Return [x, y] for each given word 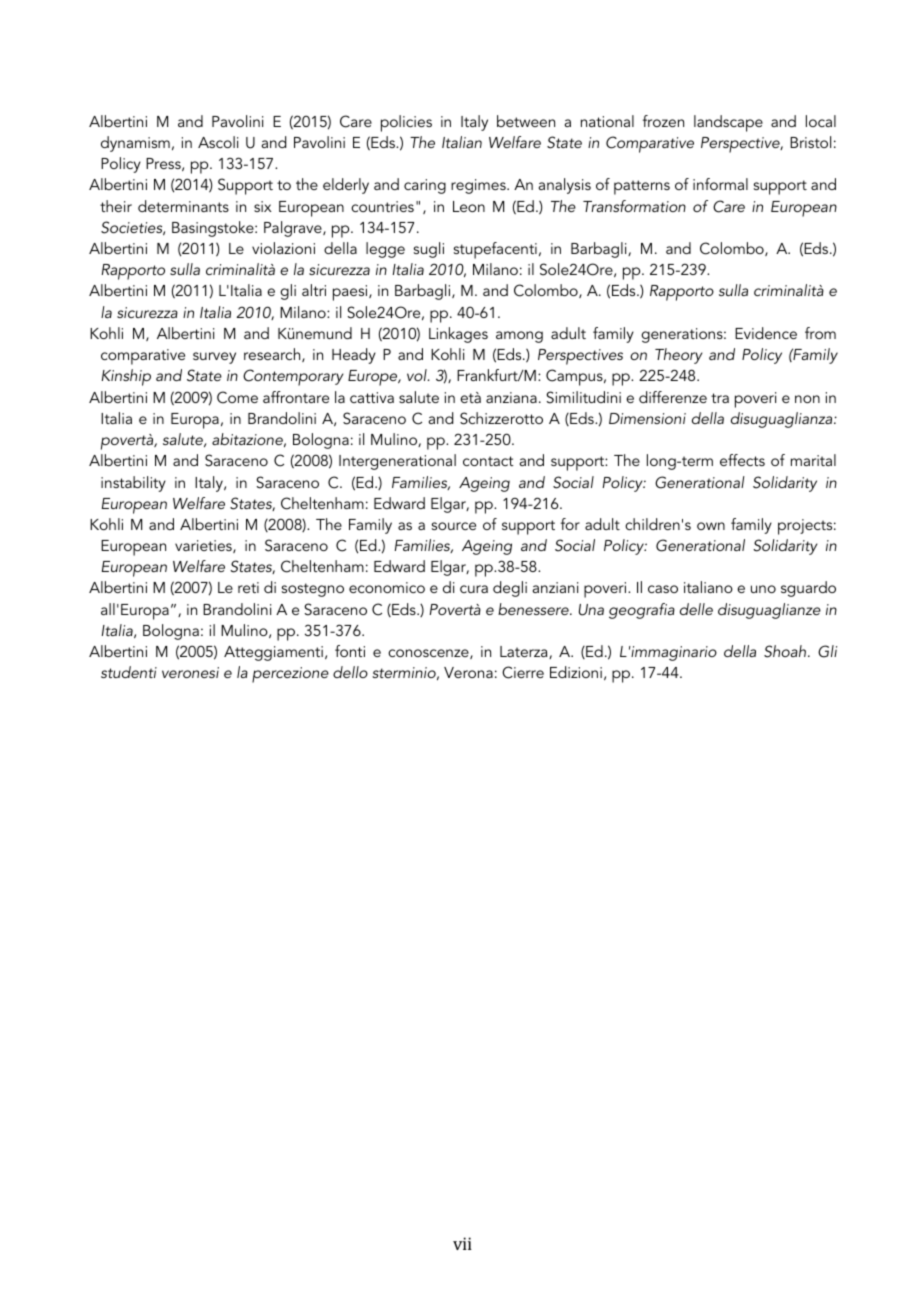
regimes [479, 186]
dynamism [135, 144]
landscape [728, 123]
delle [696, 609]
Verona [468, 672]
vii [462, 1243]
